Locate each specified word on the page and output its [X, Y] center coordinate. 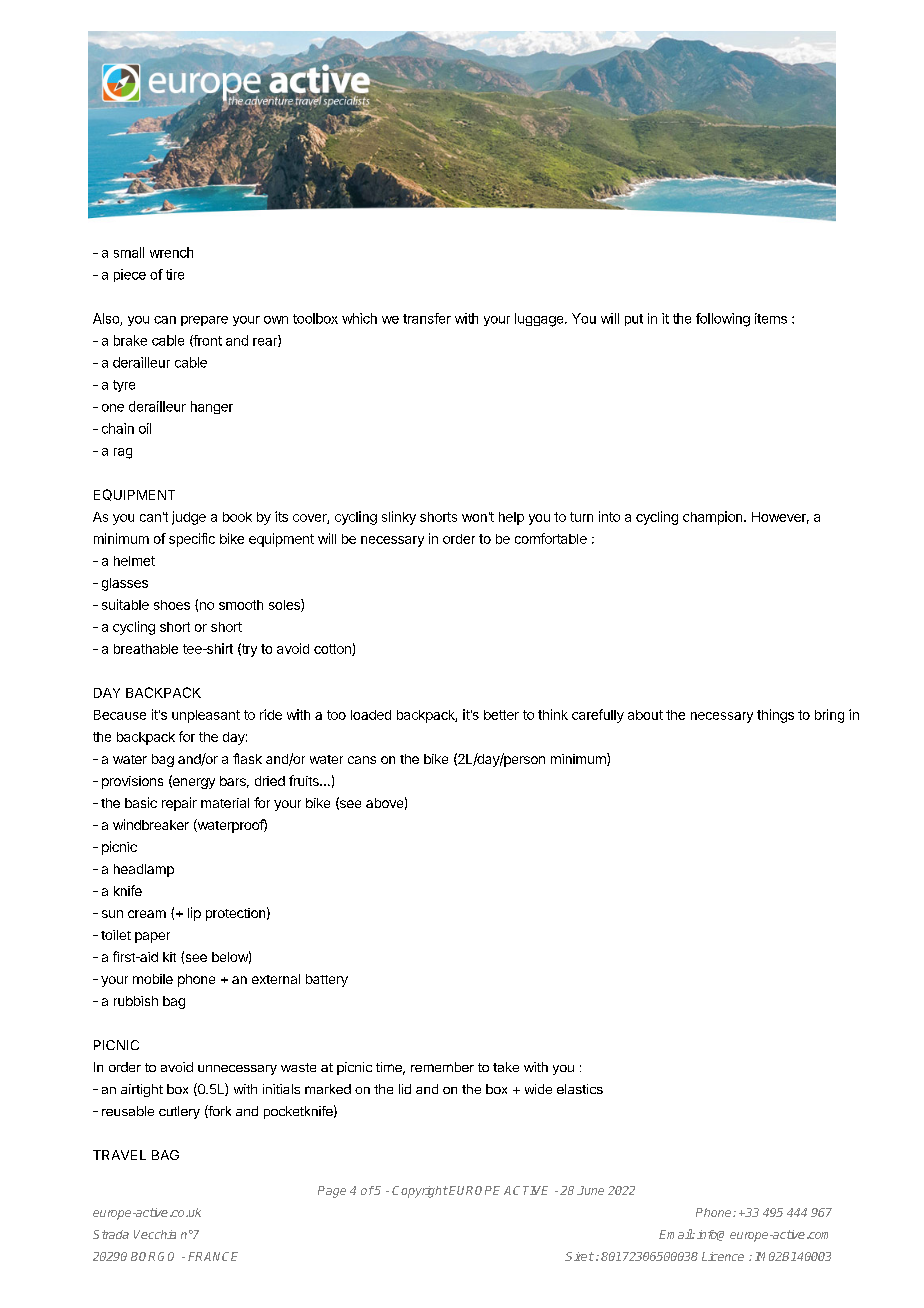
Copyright [420, 1192]
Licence [723, 1256]
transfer [427, 318]
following [723, 320]
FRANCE [213, 1256]
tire [175, 274]
